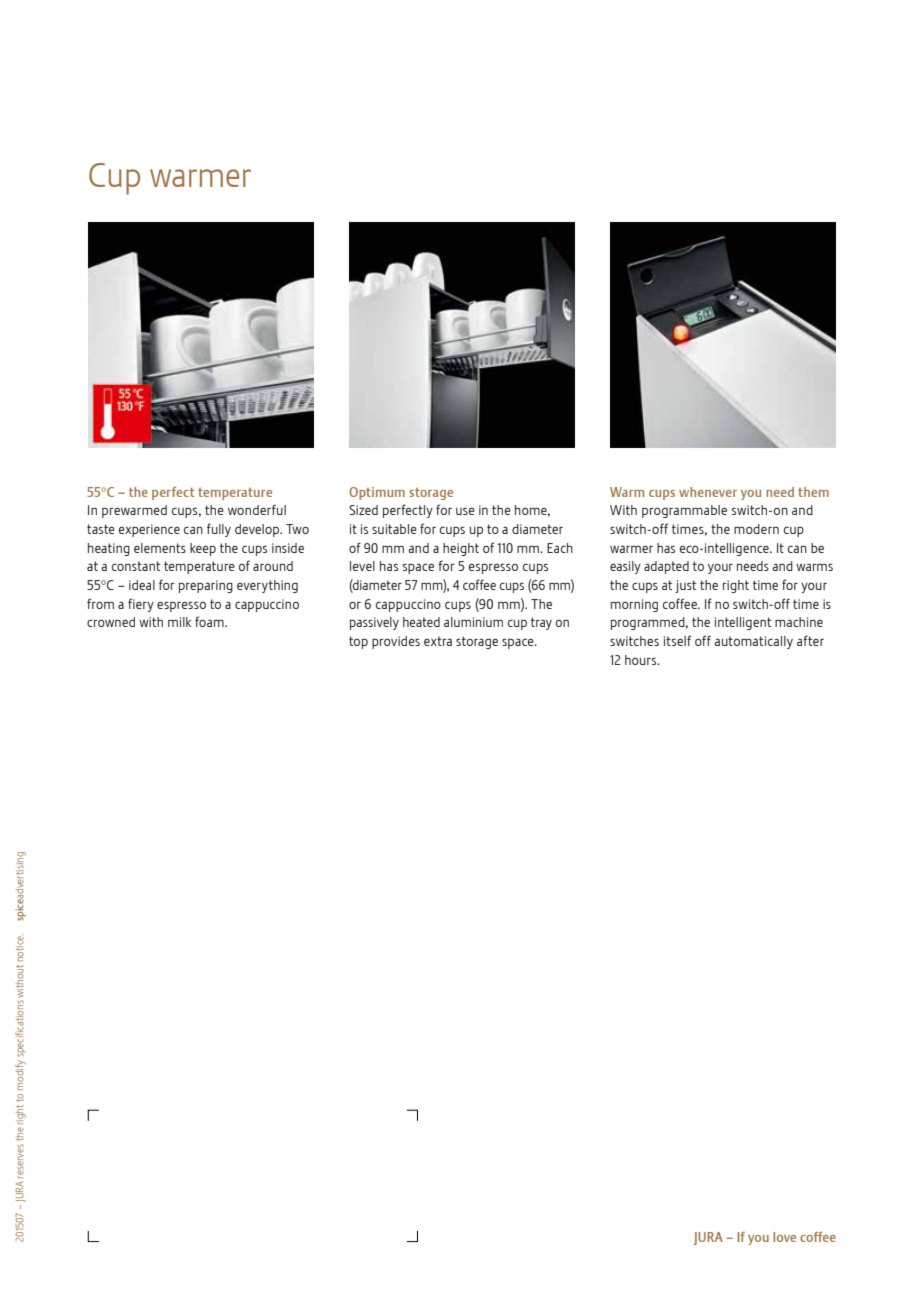 Image resolution: width=924 pixels, height=1308 pixels. What do you see at coordinates (358, 642) in the screenshot?
I see `top` at bounding box center [358, 642].
